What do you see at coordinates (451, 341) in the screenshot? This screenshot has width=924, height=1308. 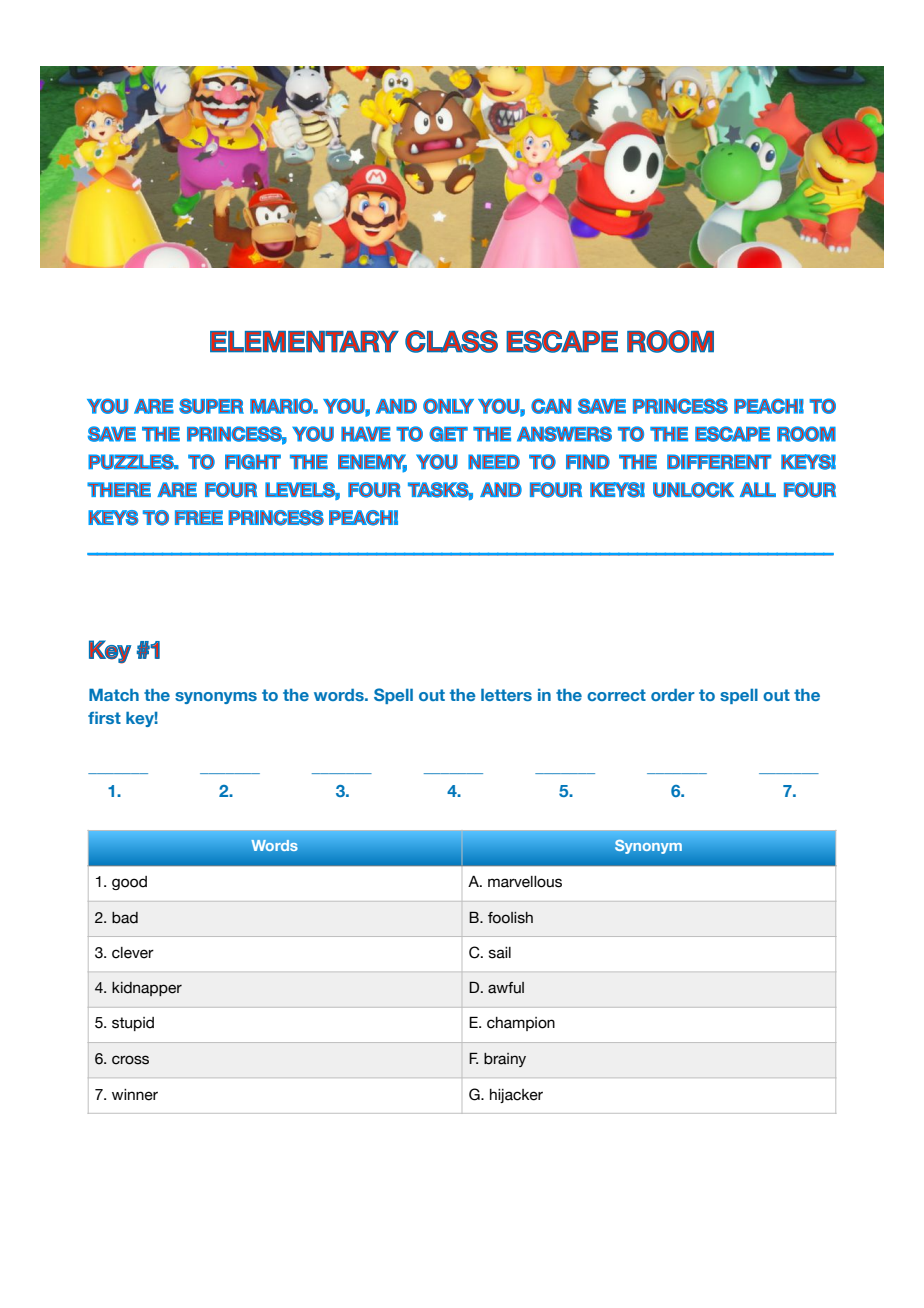 I see `CLASS` at bounding box center [451, 341].
